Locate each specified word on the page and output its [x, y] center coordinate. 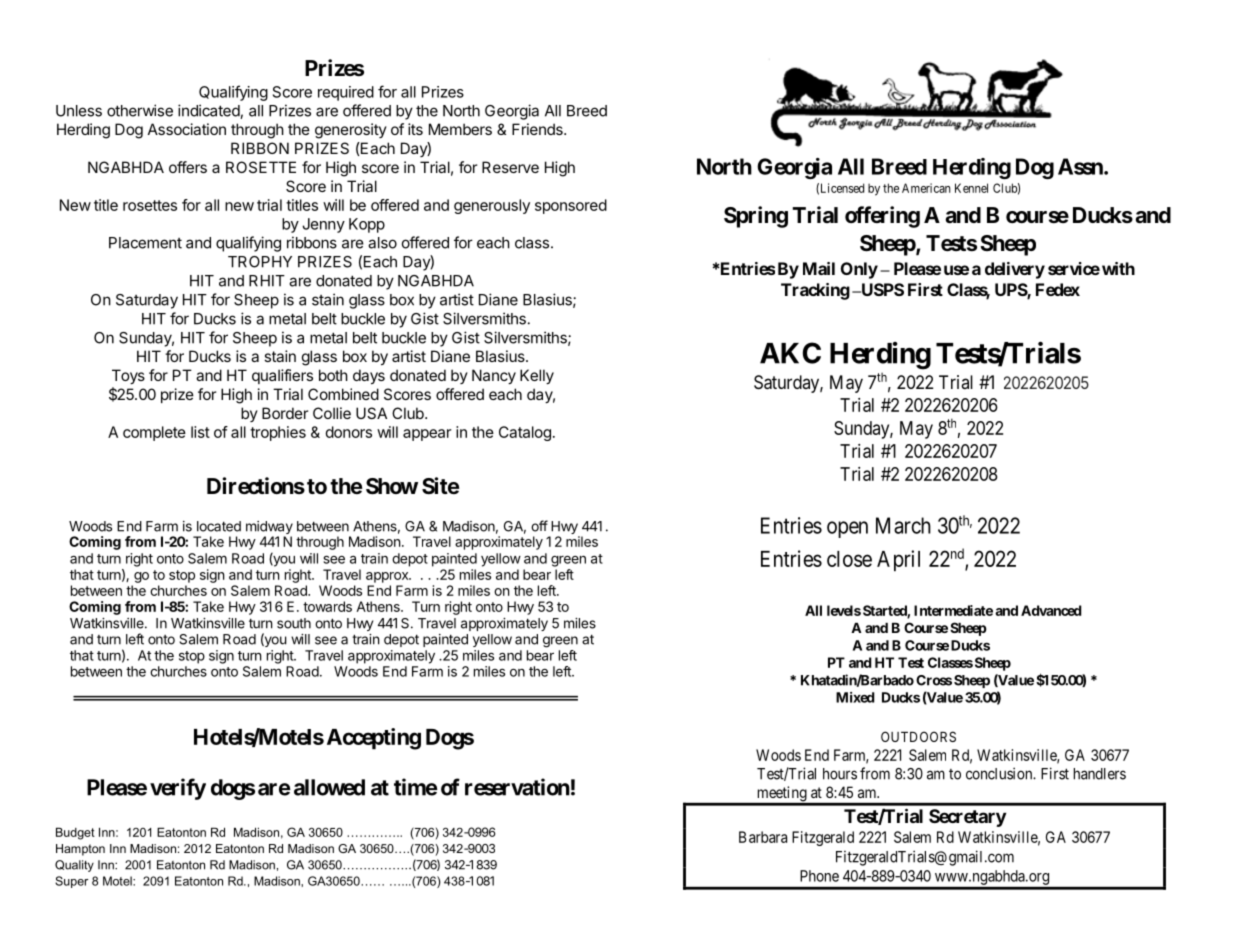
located [219, 526]
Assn [1081, 166]
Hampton [80, 850]
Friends [538, 129]
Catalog [525, 433]
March [903, 525]
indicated [209, 111]
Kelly [537, 376]
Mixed [855, 697]
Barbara [763, 837]
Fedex [1058, 289]
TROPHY [260, 262]
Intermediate [953, 610]
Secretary [967, 818]
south [294, 623]
